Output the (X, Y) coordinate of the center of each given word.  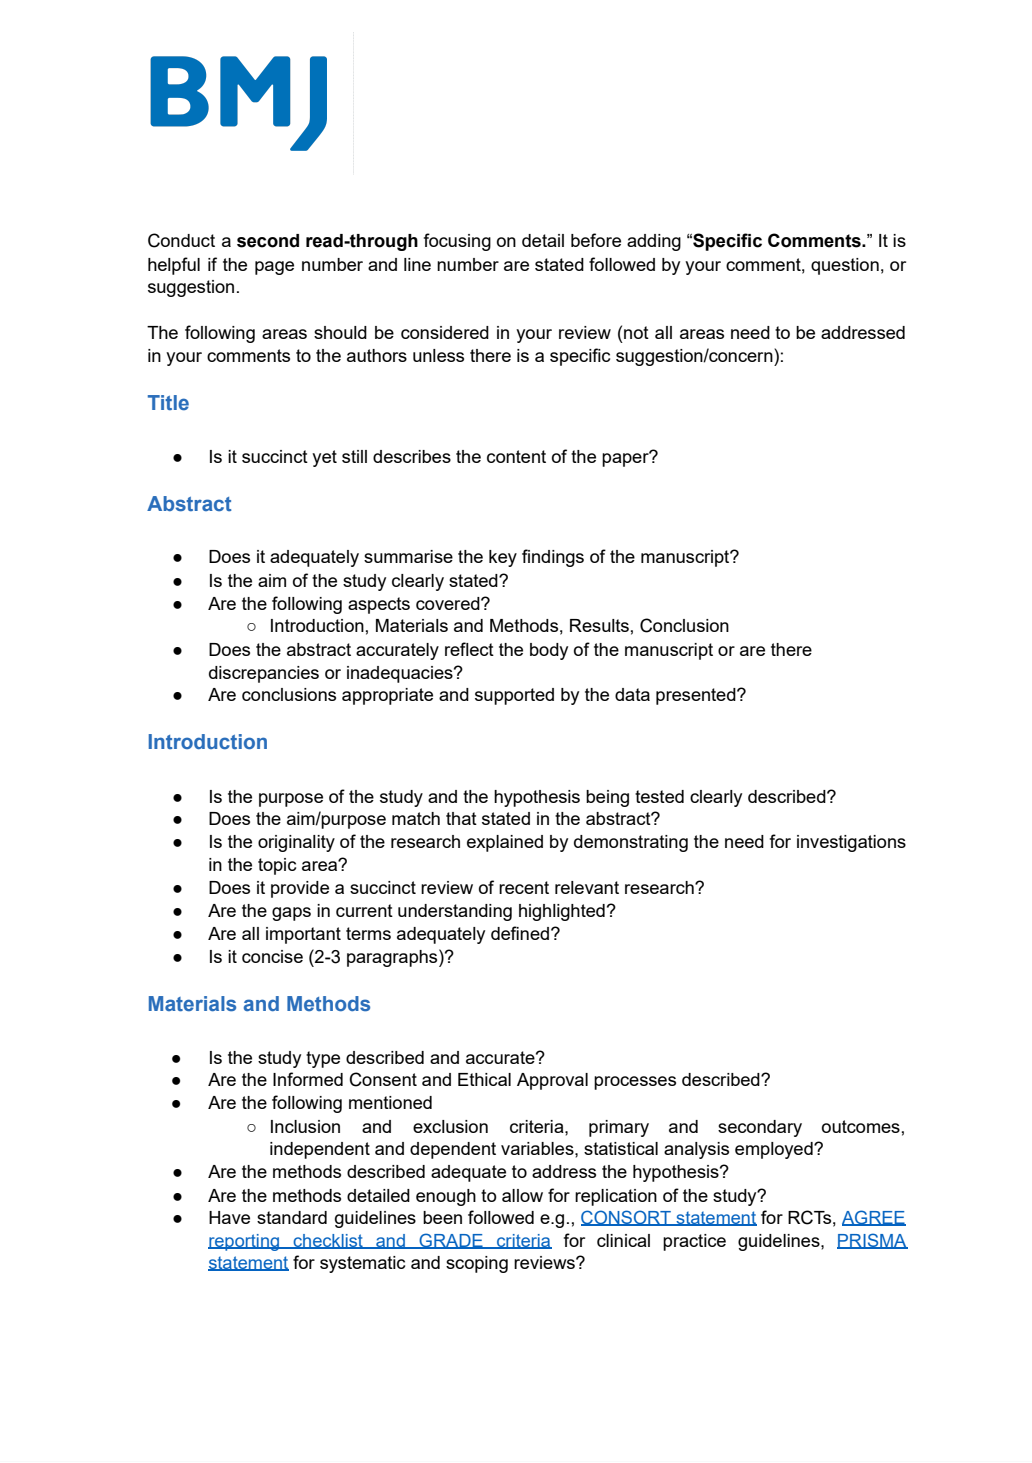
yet (324, 458)
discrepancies (264, 674)
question (845, 266)
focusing (457, 242)
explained (505, 843)
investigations (851, 843)
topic (277, 866)
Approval (552, 1081)
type (323, 1059)
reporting (245, 1242)
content (516, 456)
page (274, 268)
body (549, 651)
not (636, 332)
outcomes (861, 1126)
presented (697, 696)
